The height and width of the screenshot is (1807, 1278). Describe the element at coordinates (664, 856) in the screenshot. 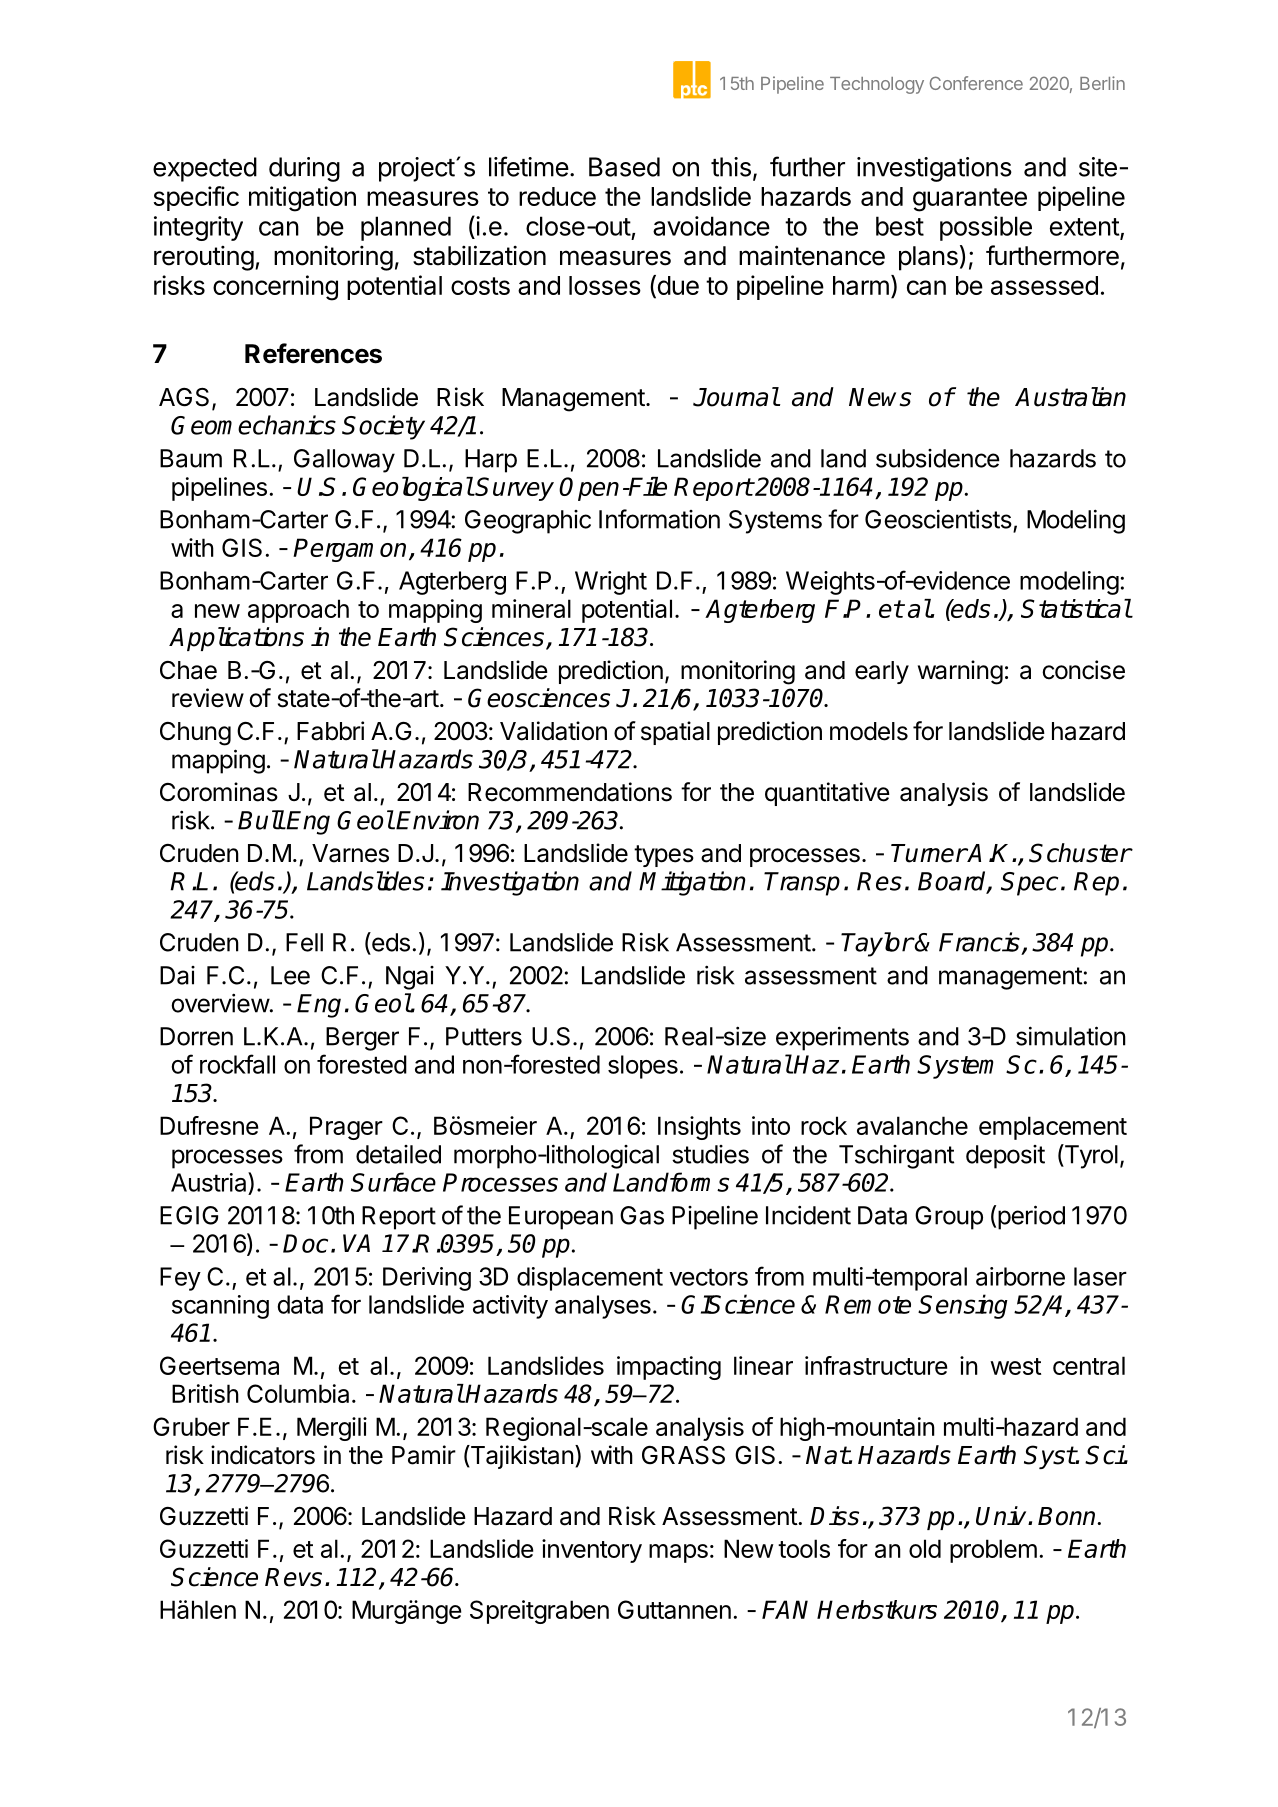

I see `types` at that location.
